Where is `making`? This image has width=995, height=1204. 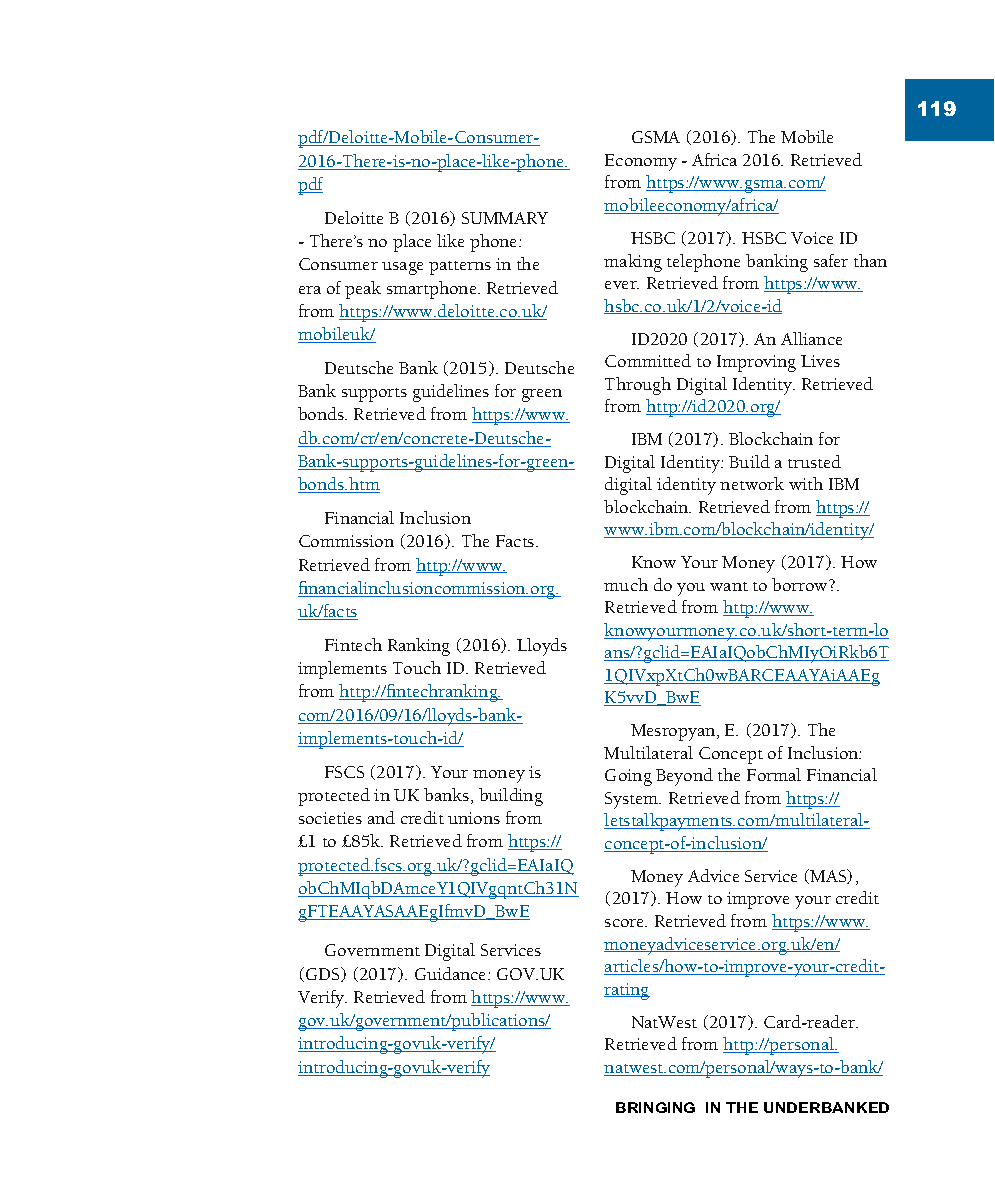 making is located at coordinates (633, 263).
